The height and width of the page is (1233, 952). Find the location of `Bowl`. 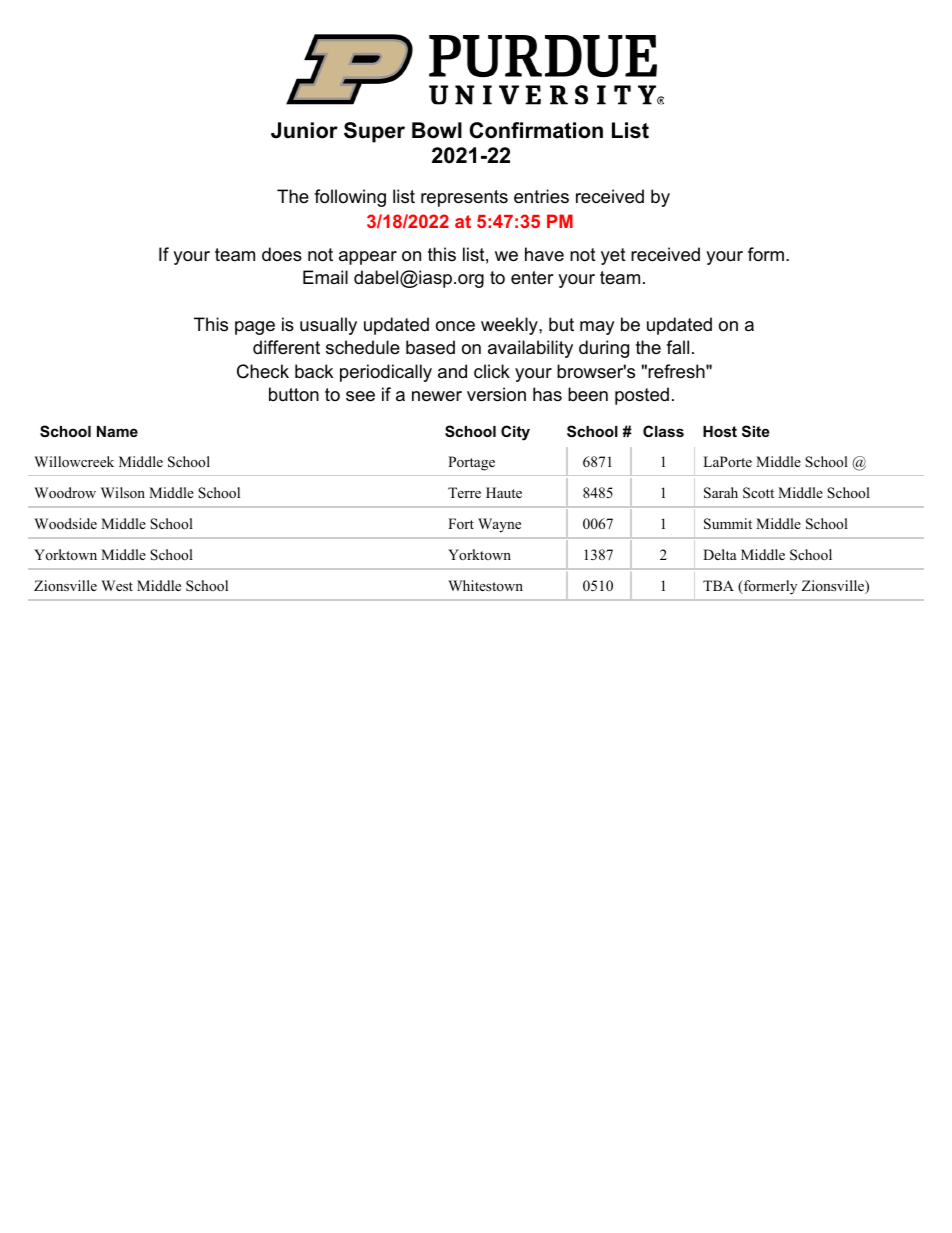

Bowl is located at coordinates (437, 130).
